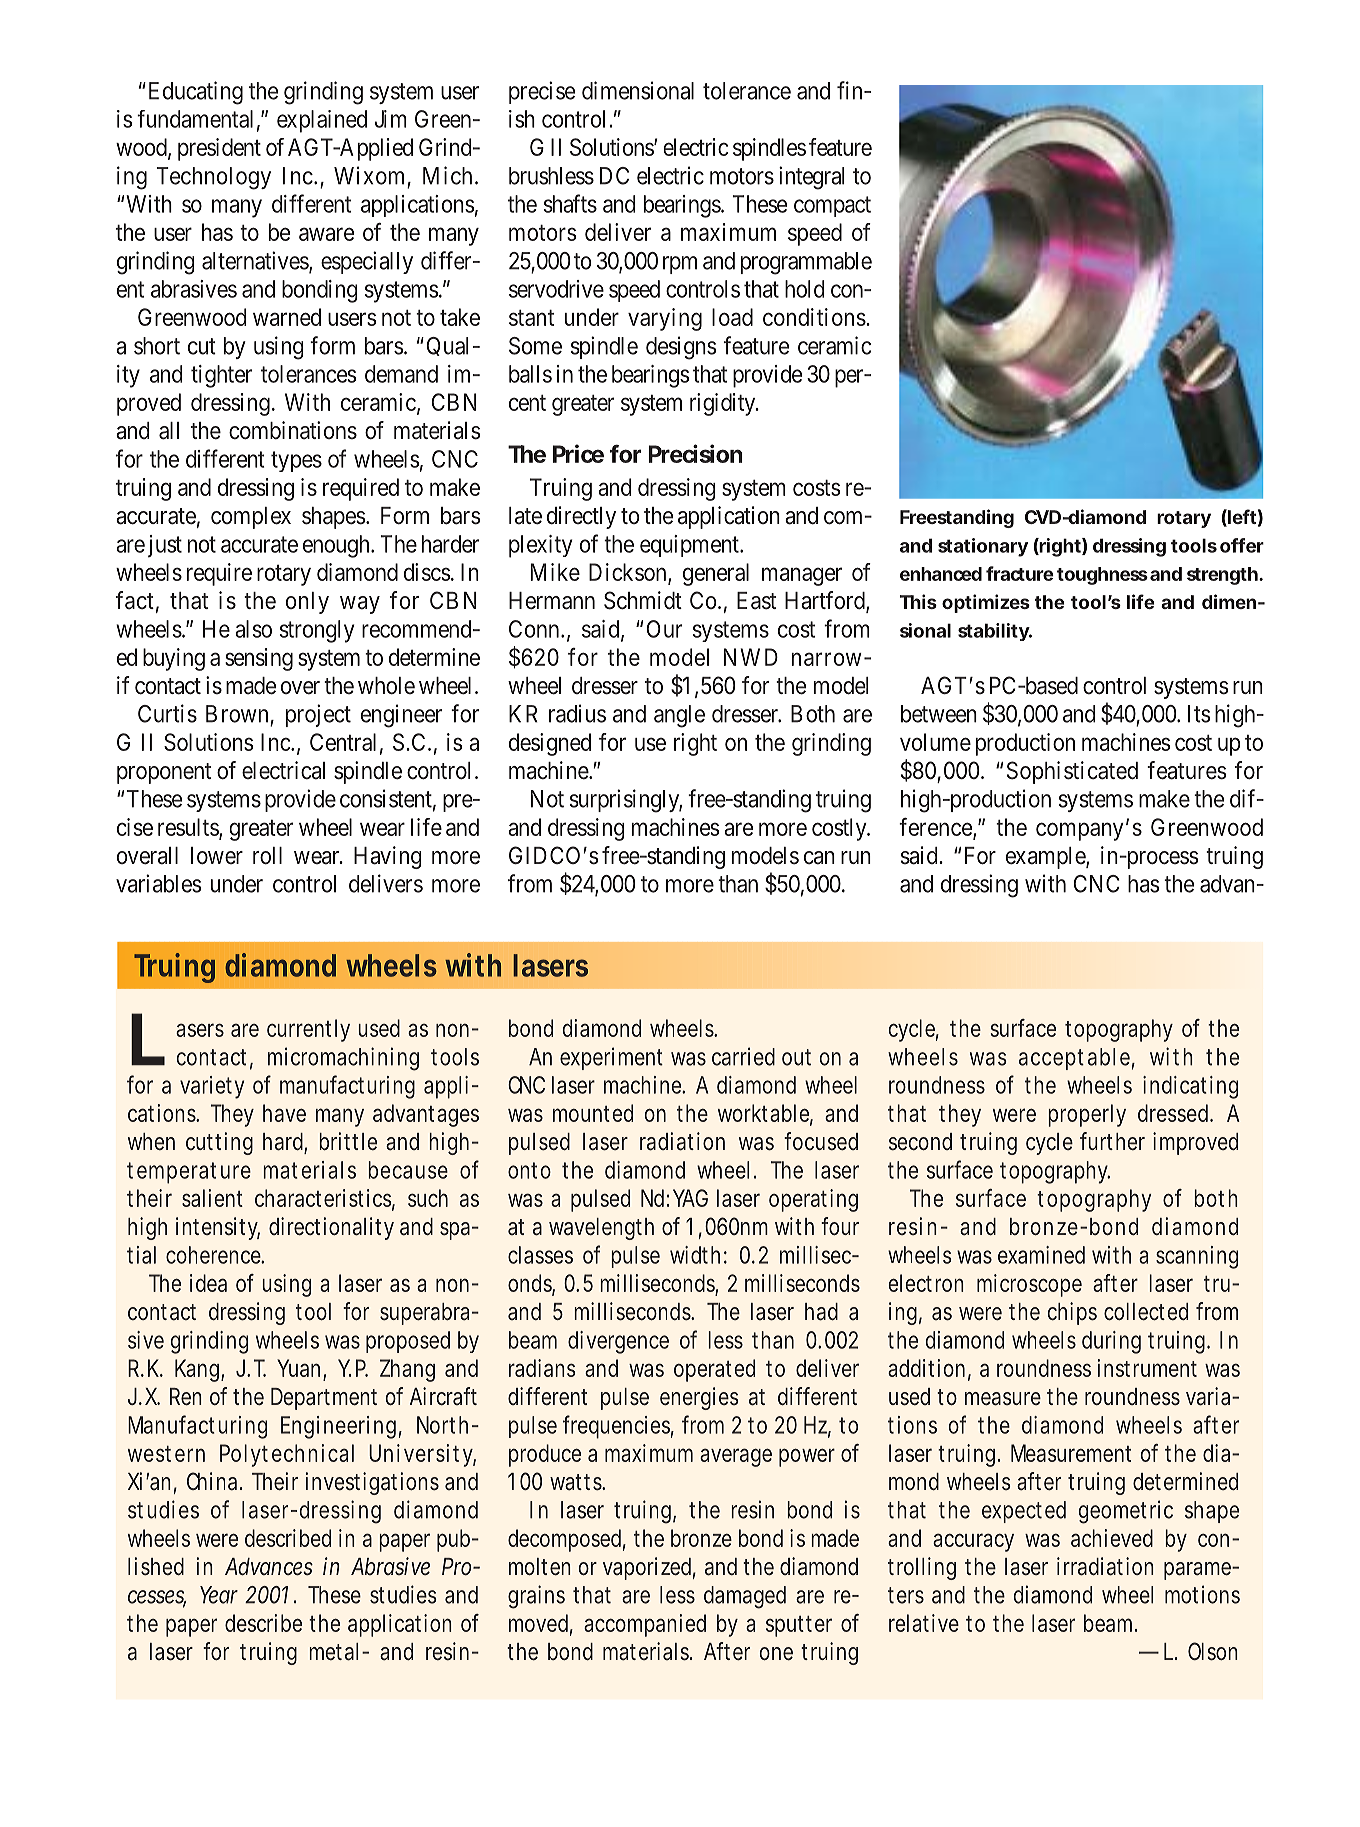  What do you see at coordinates (832, 206) in the image?
I see `compact` at bounding box center [832, 206].
